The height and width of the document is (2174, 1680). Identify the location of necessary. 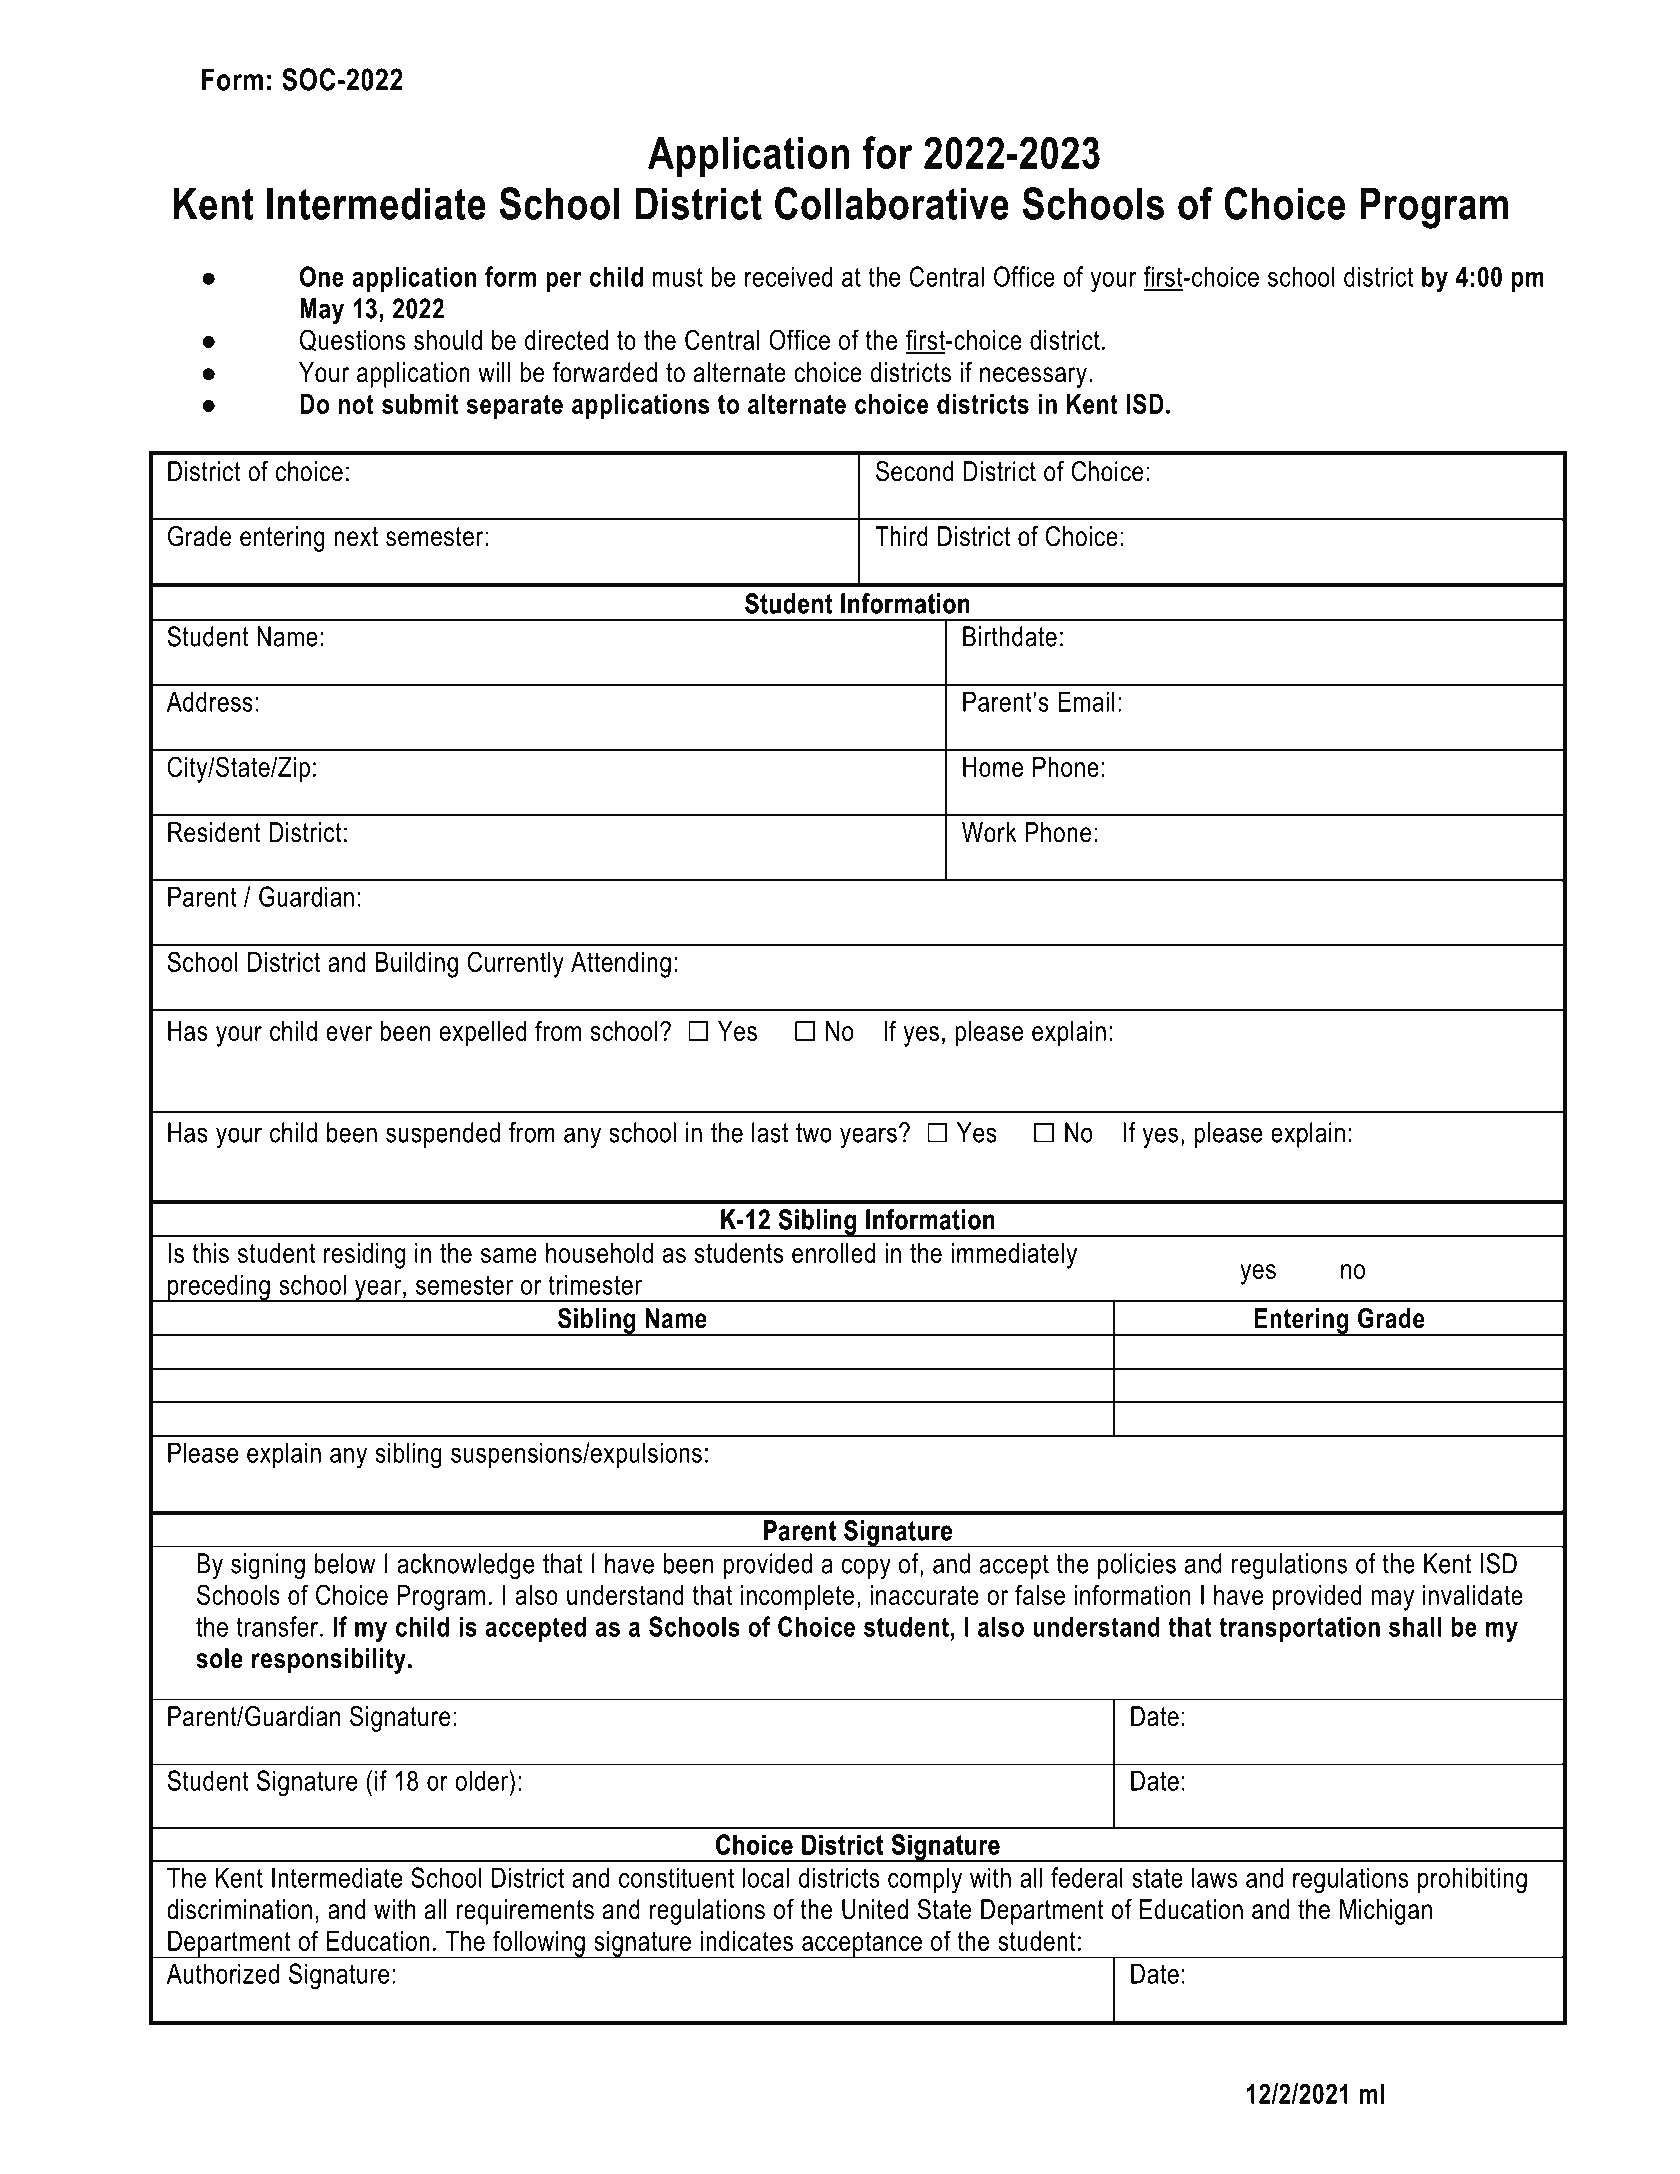
(1033, 377).
